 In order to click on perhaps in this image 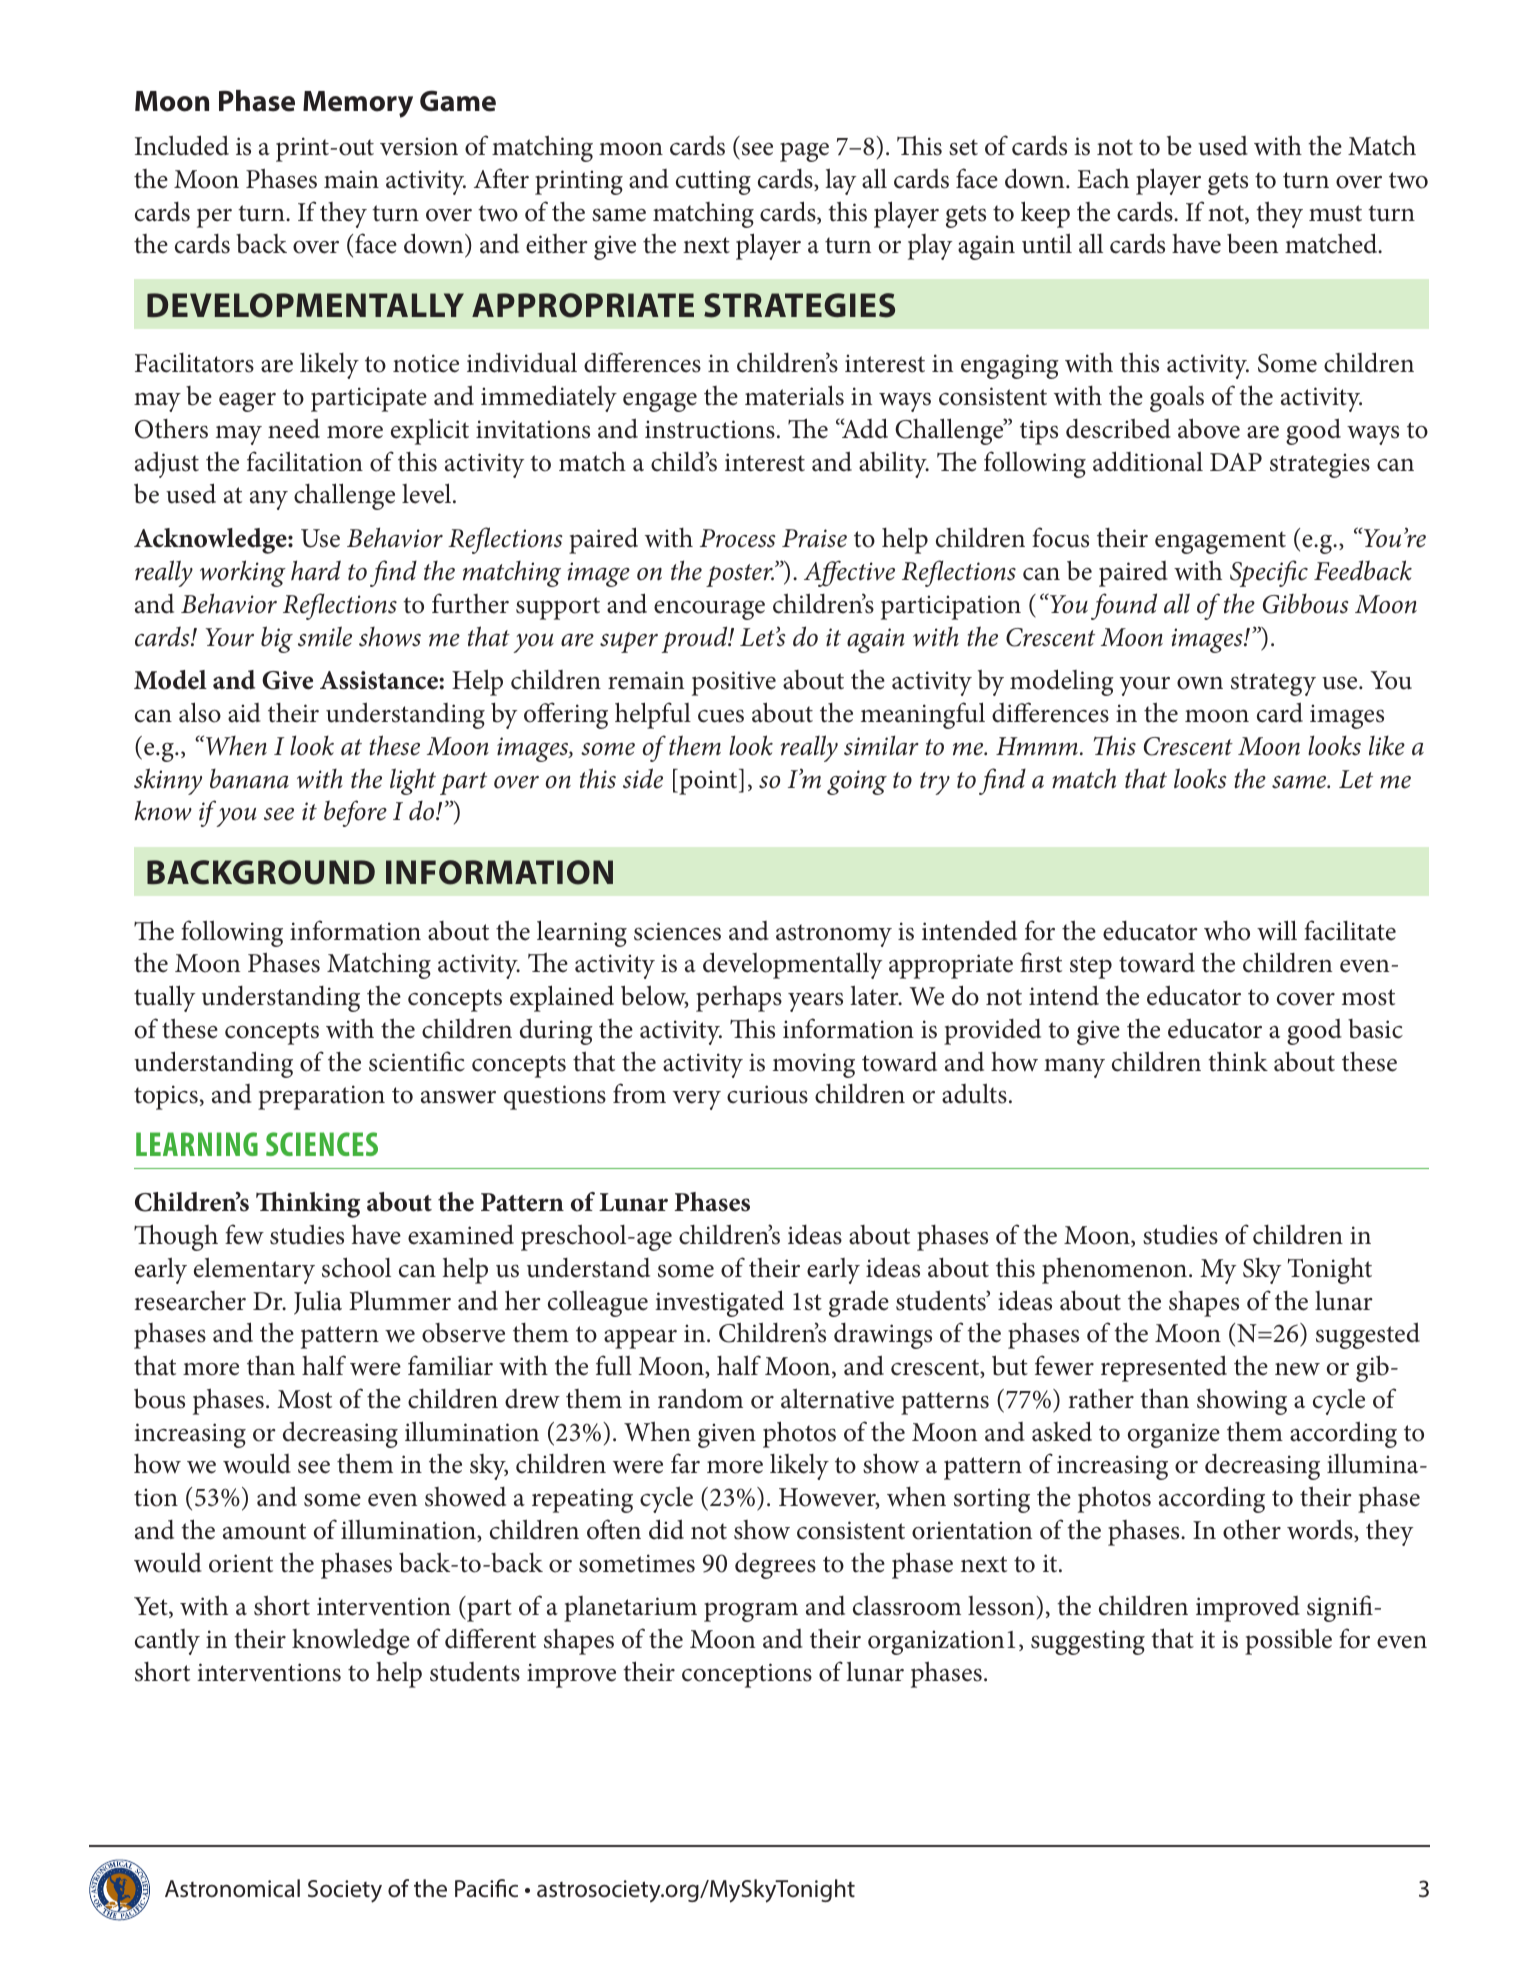, I will do `click(739, 999)`.
